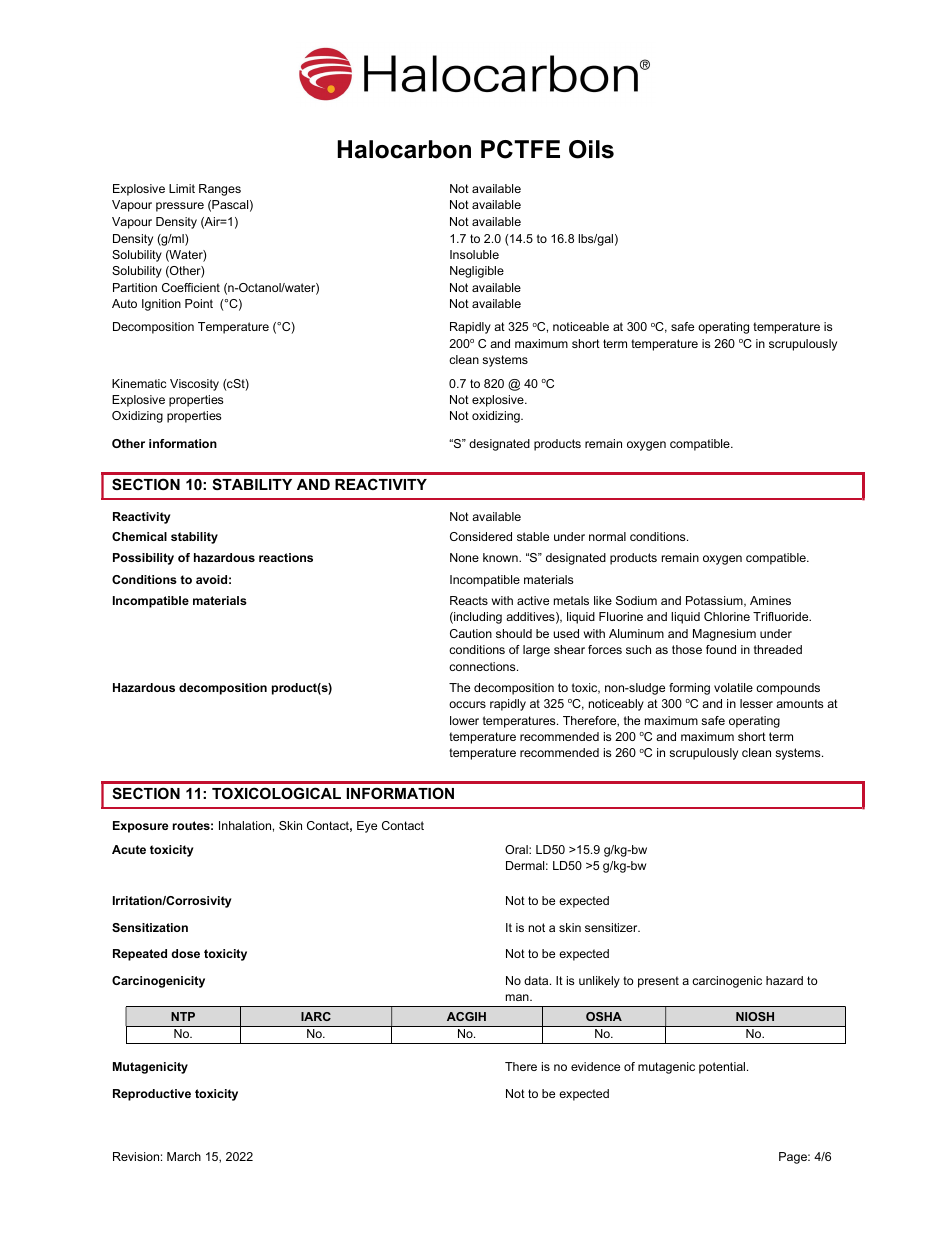  Describe the element at coordinates (143, 559) in the page. I see `Possibility` at that location.
